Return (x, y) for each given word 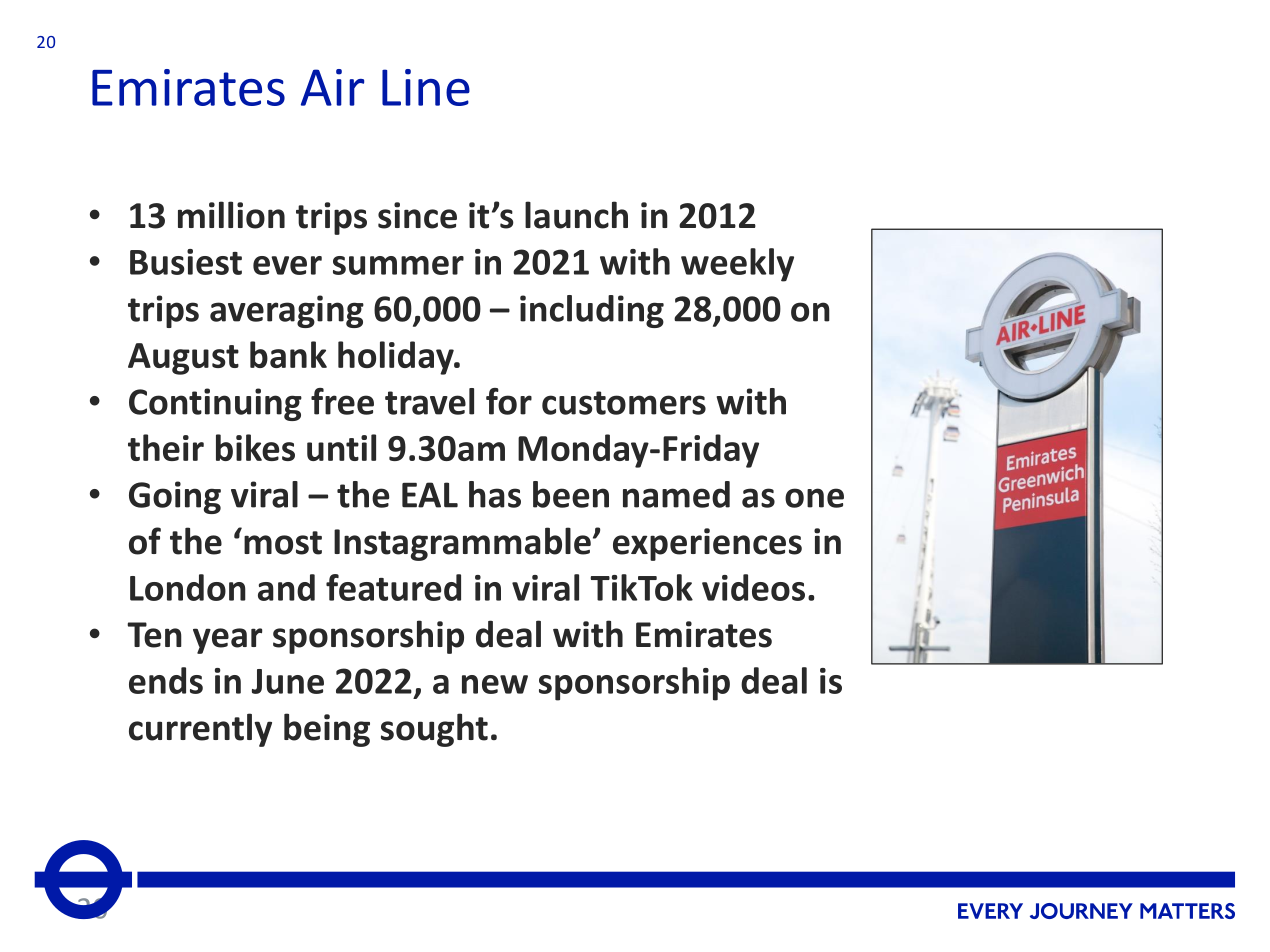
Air (332, 87)
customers (624, 403)
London (188, 587)
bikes (255, 447)
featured (393, 587)
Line (426, 87)
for (509, 401)
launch (576, 215)
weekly (737, 265)
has (495, 494)
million (231, 215)
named (676, 494)
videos (753, 587)
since (417, 215)
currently (200, 730)
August (183, 359)
